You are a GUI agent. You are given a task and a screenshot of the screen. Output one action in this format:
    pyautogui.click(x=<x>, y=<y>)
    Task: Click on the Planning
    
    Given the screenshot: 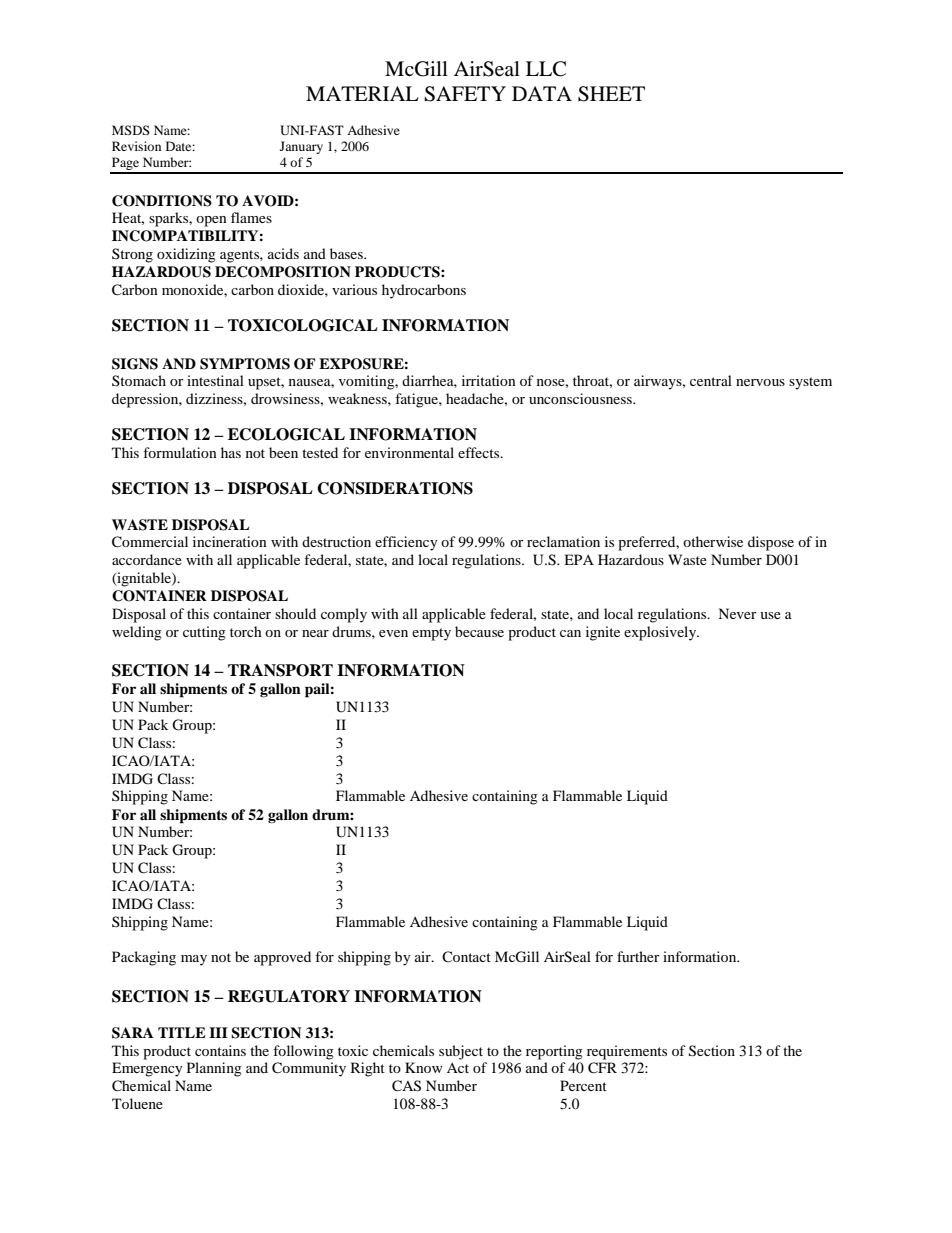 What is the action you would take?
    pyautogui.click(x=214, y=1069)
